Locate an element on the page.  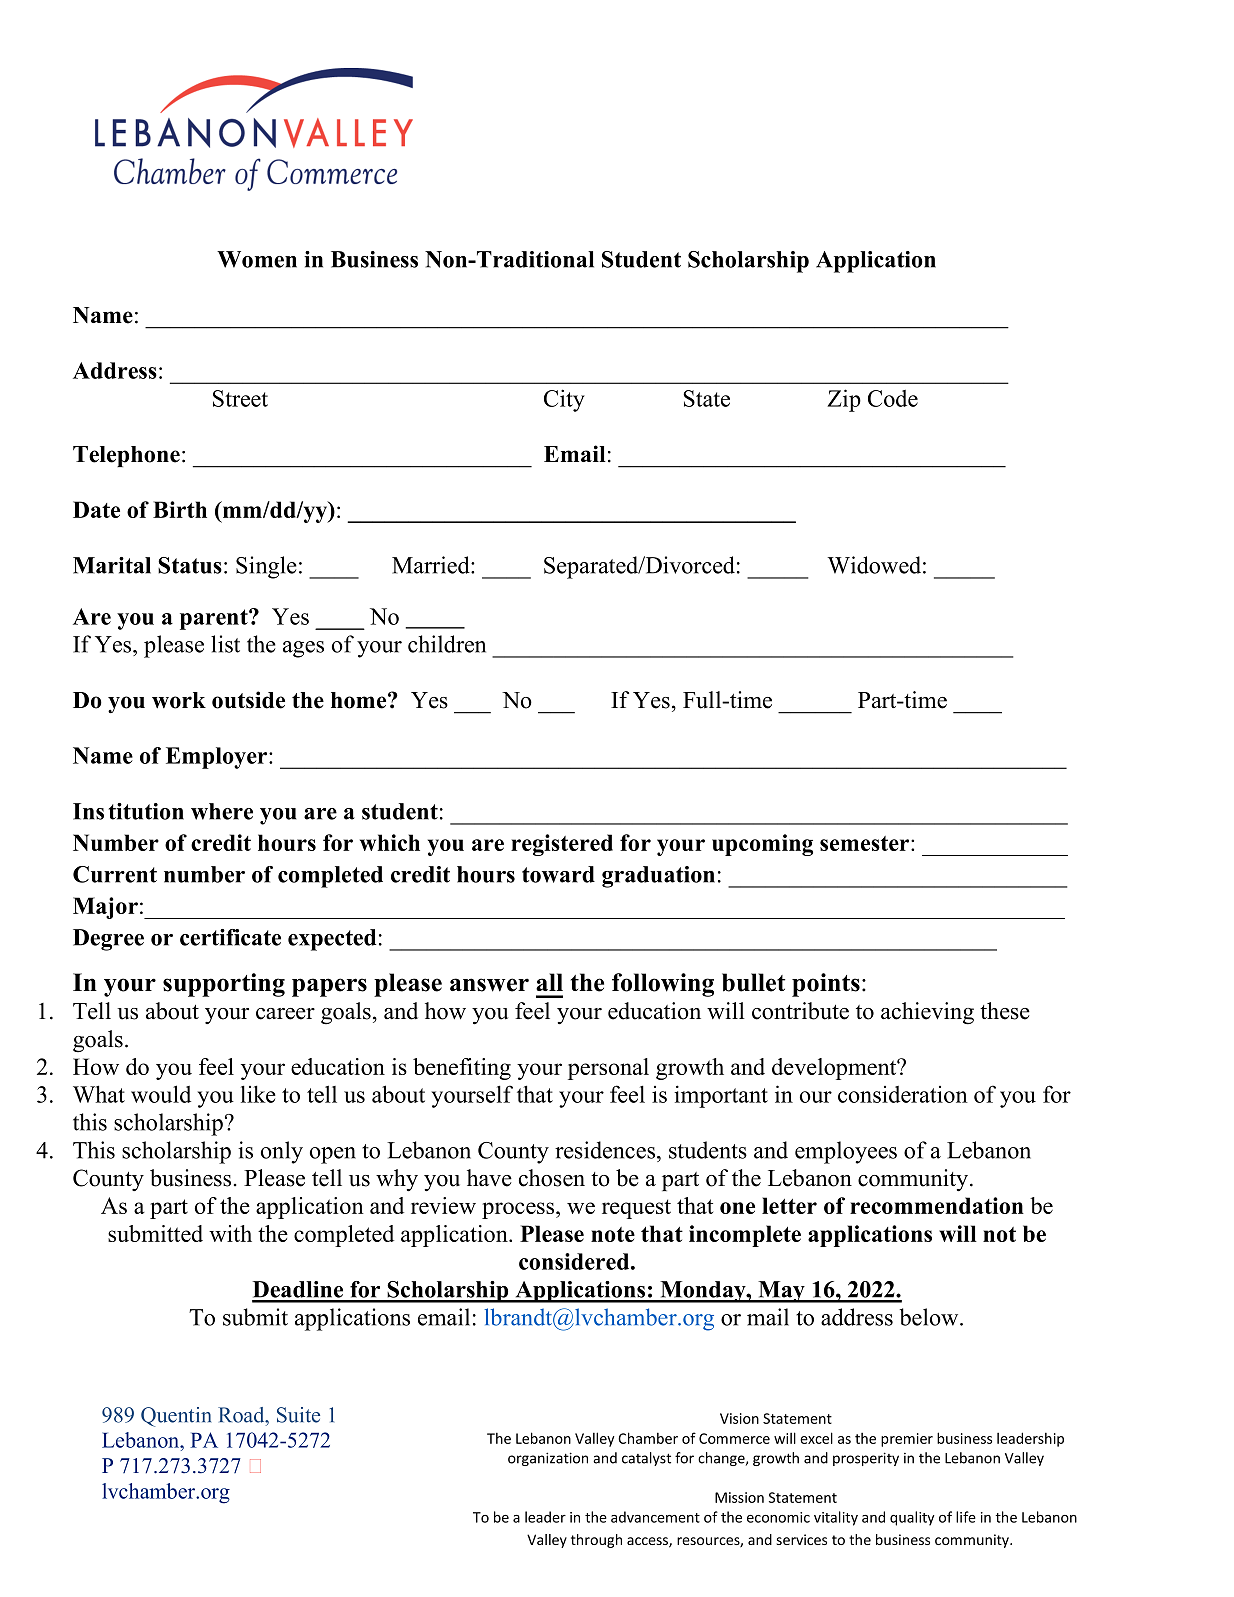
organization is located at coordinates (548, 1459).
